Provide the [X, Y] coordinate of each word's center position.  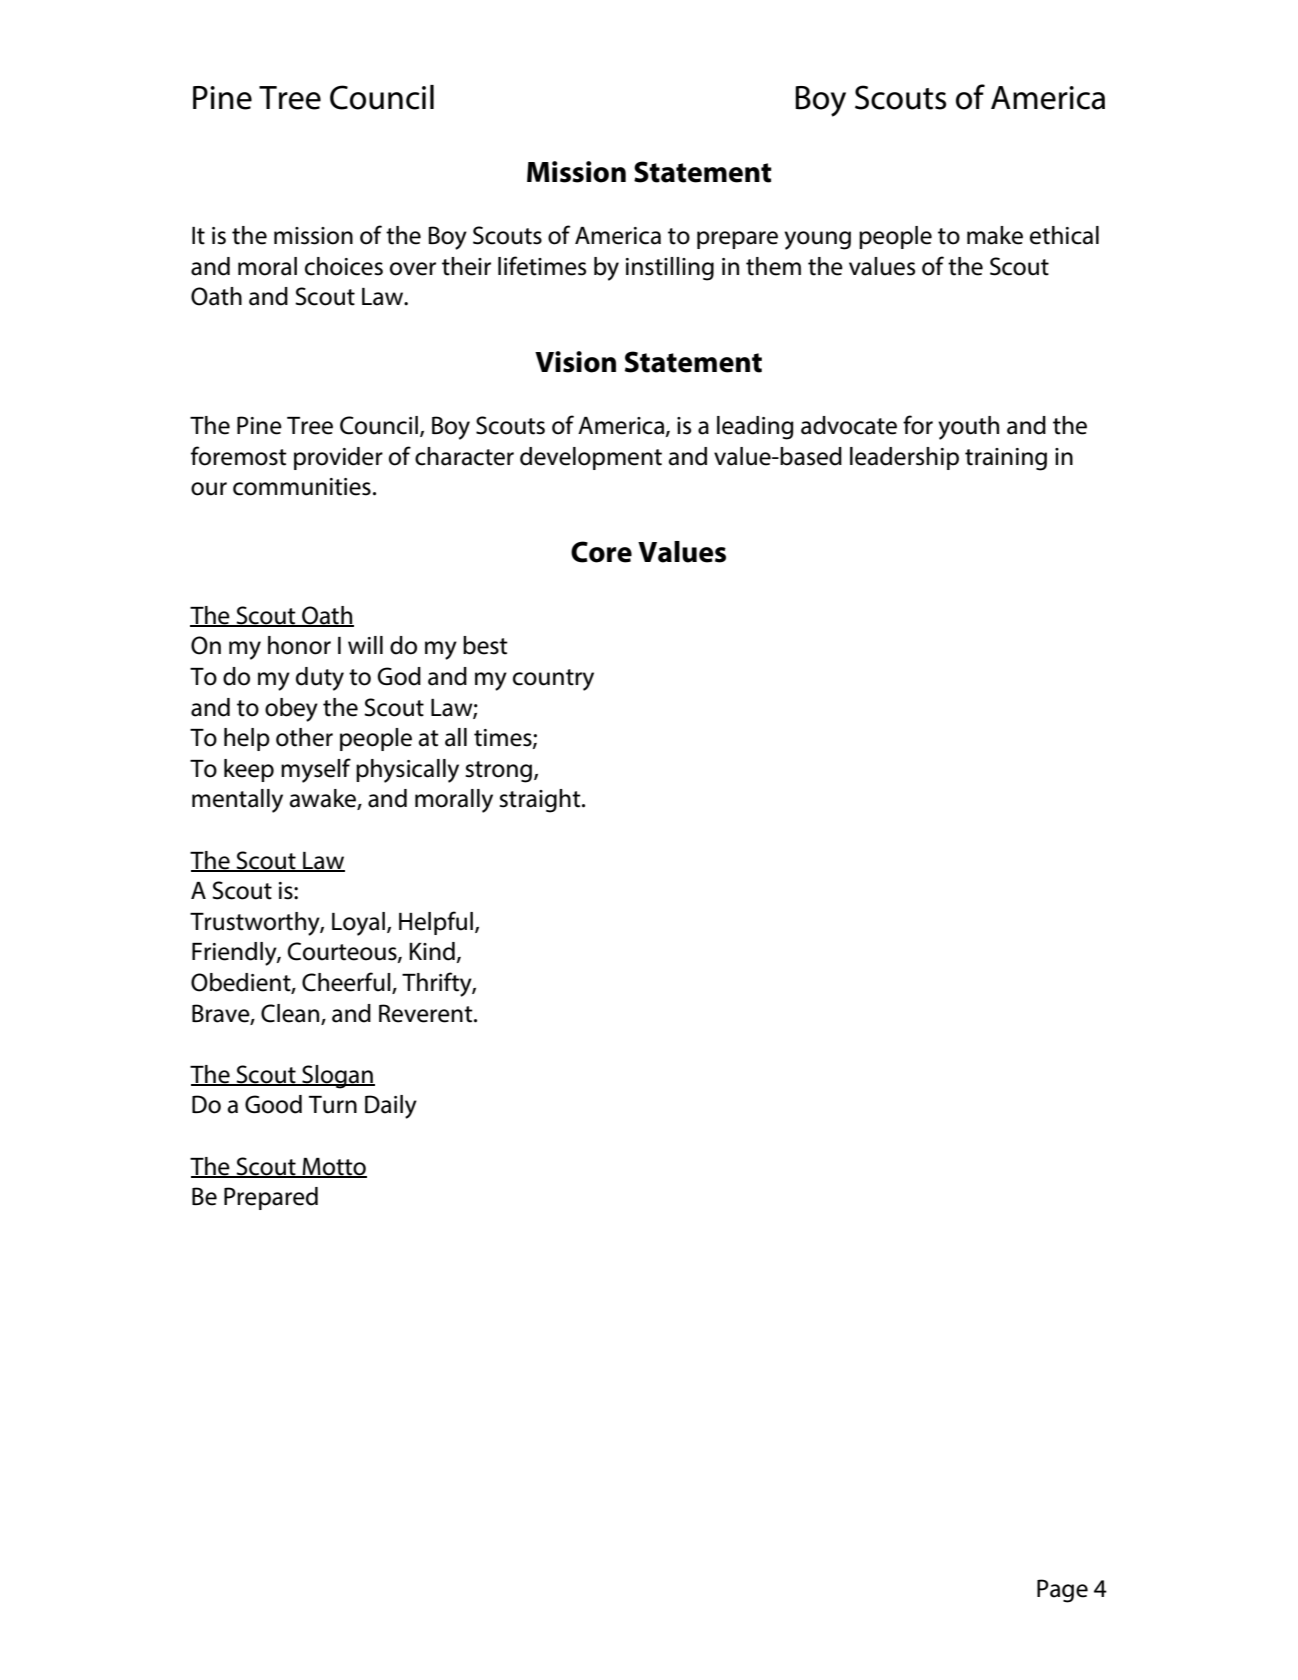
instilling [670, 269]
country [553, 680]
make [995, 235]
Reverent [427, 1013]
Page [1062, 1591]
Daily [391, 1107]
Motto [334, 1167]
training [1006, 459]
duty [320, 679]
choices [344, 266]
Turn [333, 1105]
